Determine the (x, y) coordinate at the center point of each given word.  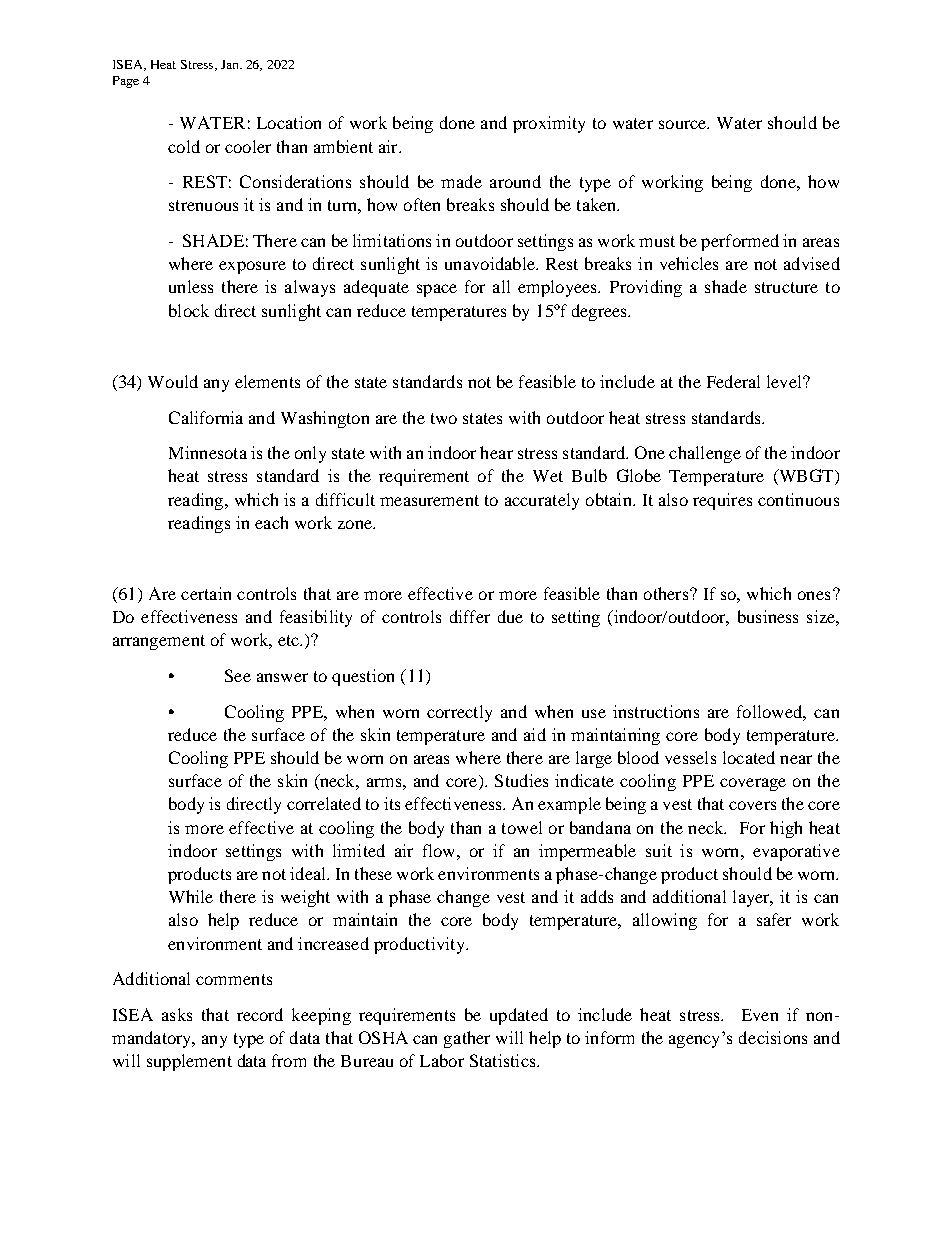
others (667, 593)
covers (752, 805)
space (437, 290)
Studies (521, 780)
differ (470, 616)
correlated (324, 803)
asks (177, 1014)
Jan (231, 64)
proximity (549, 124)
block (189, 310)
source (684, 124)
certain (206, 593)
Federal (733, 381)
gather (467, 1039)
